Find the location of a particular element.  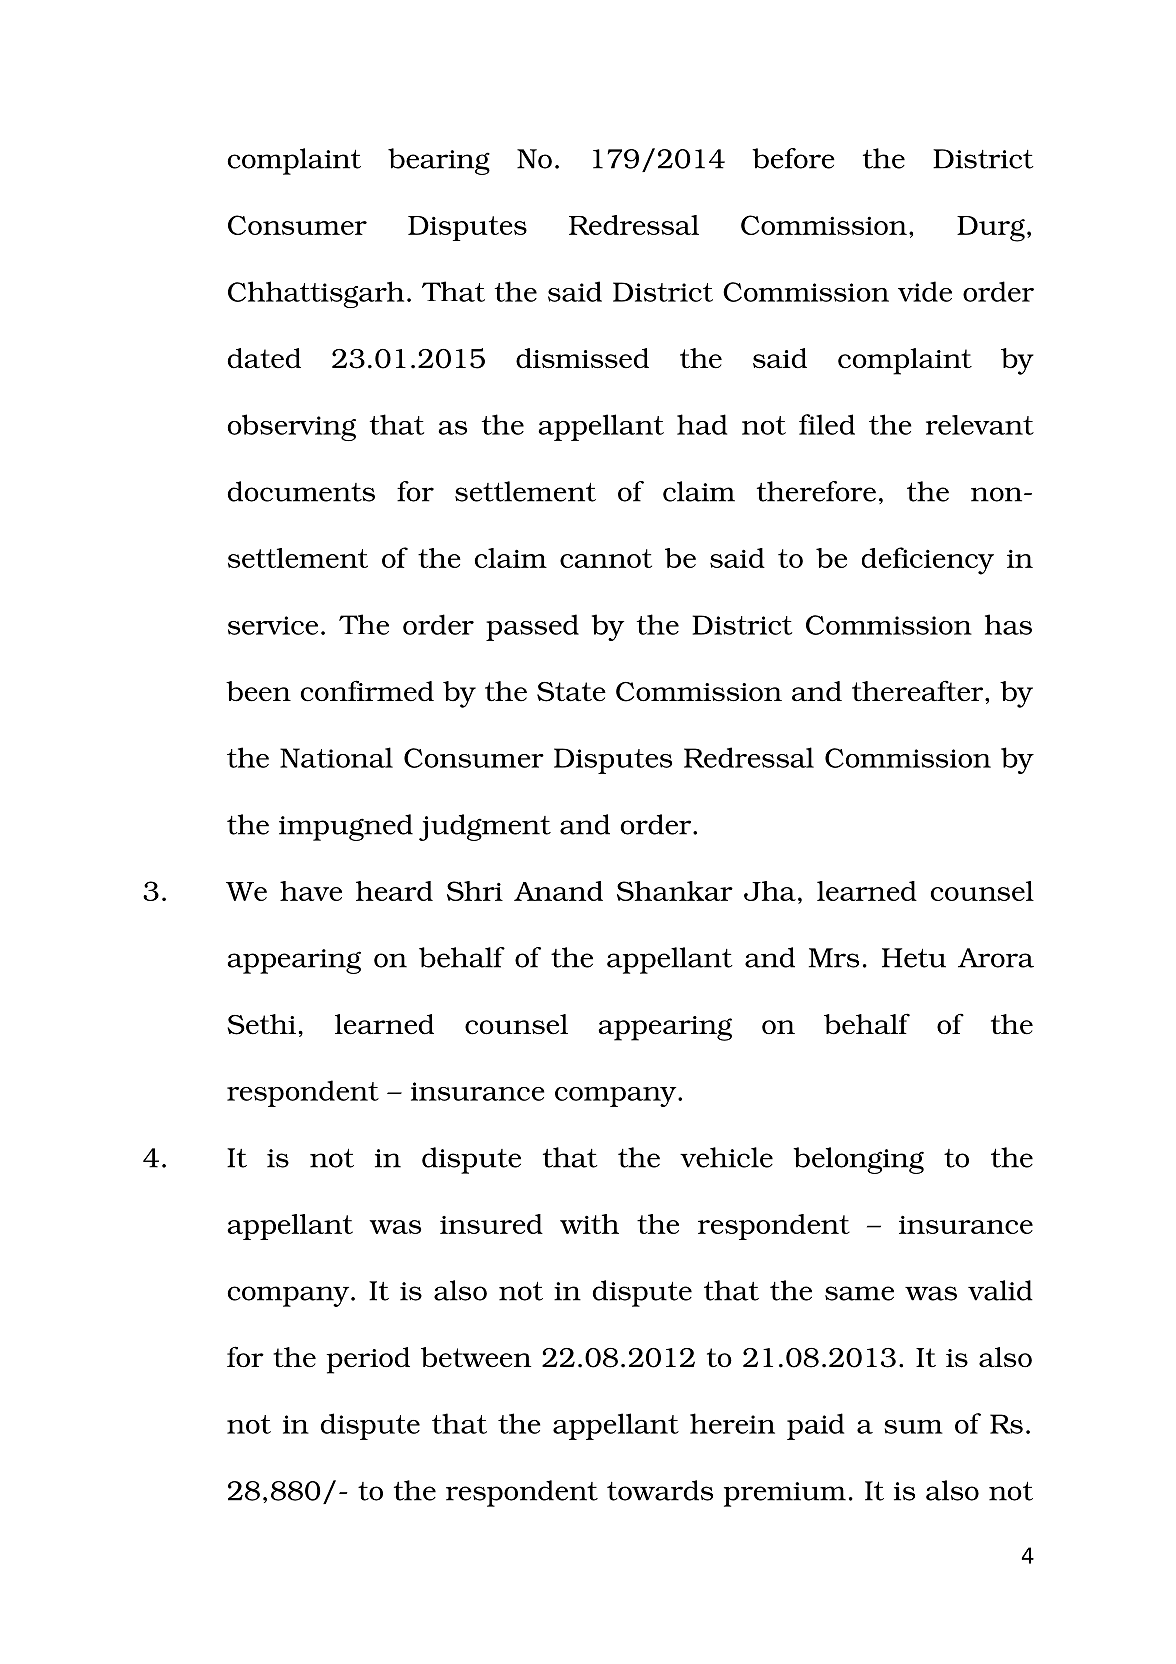

vide is located at coordinates (925, 291).
